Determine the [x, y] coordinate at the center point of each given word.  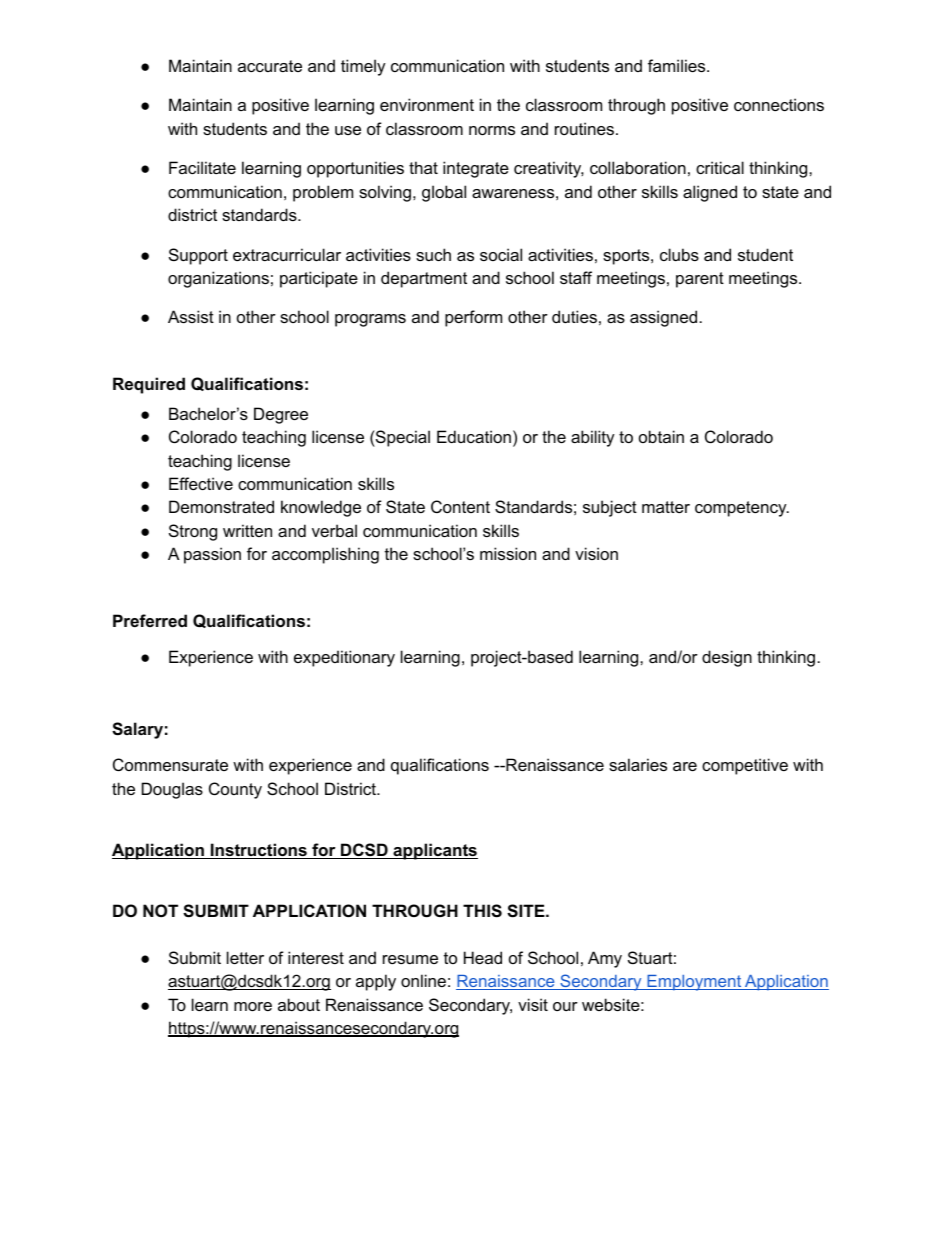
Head [483, 957]
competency [742, 509]
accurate [270, 66]
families [678, 65]
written [247, 530]
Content [460, 506]
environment [427, 104]
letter [245, 957]
